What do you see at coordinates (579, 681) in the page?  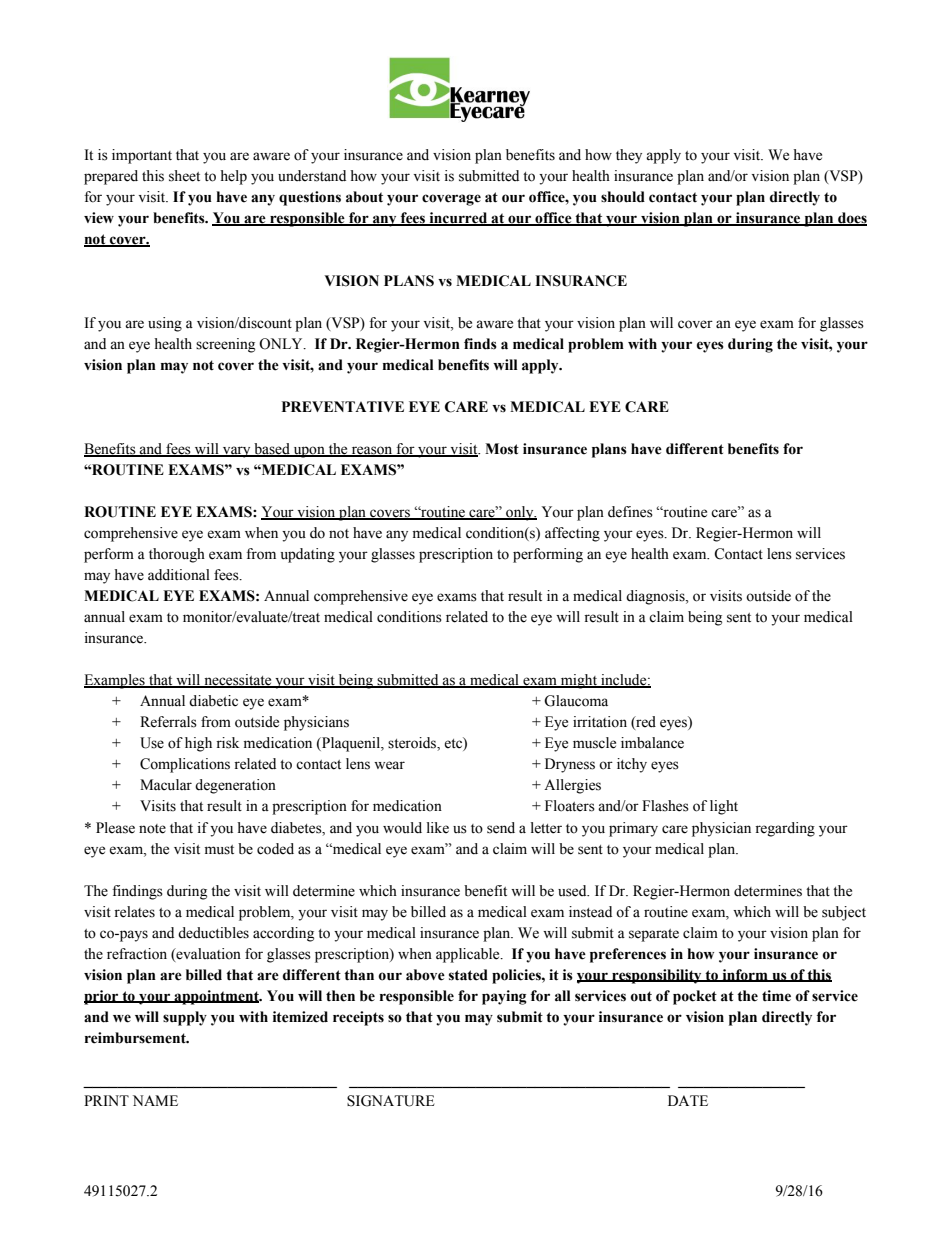 I see `might` at bounding box center [579, 681].
